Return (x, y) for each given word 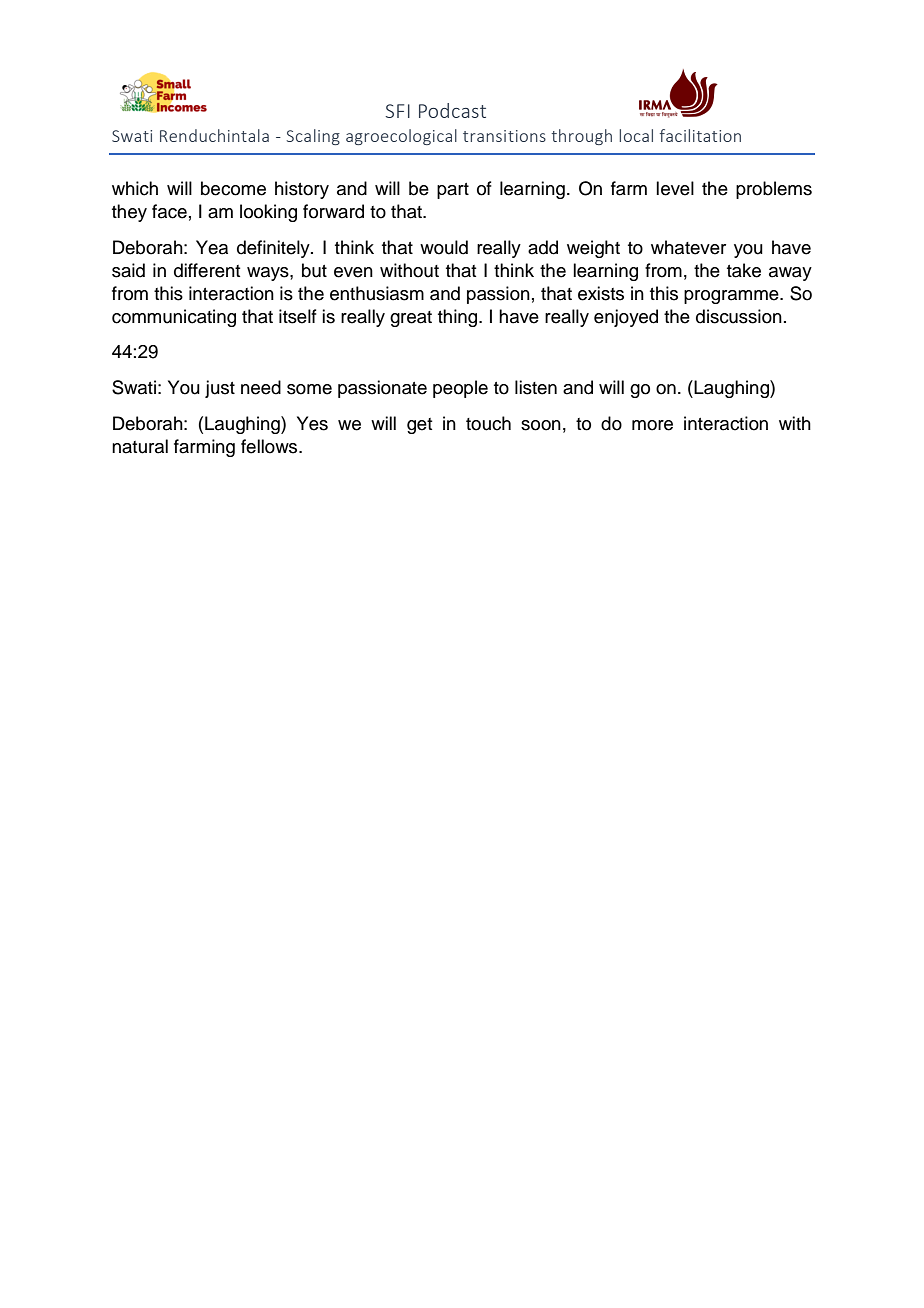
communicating (174, 318)
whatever (688, 247)
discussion (739, 316)
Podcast (452, 110)
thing (459, 318)
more (652, 425)
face (169, 211)
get (419, 426)
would (444, 247)
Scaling (313, 137)
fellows (270, 446)
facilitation (700, 135)
